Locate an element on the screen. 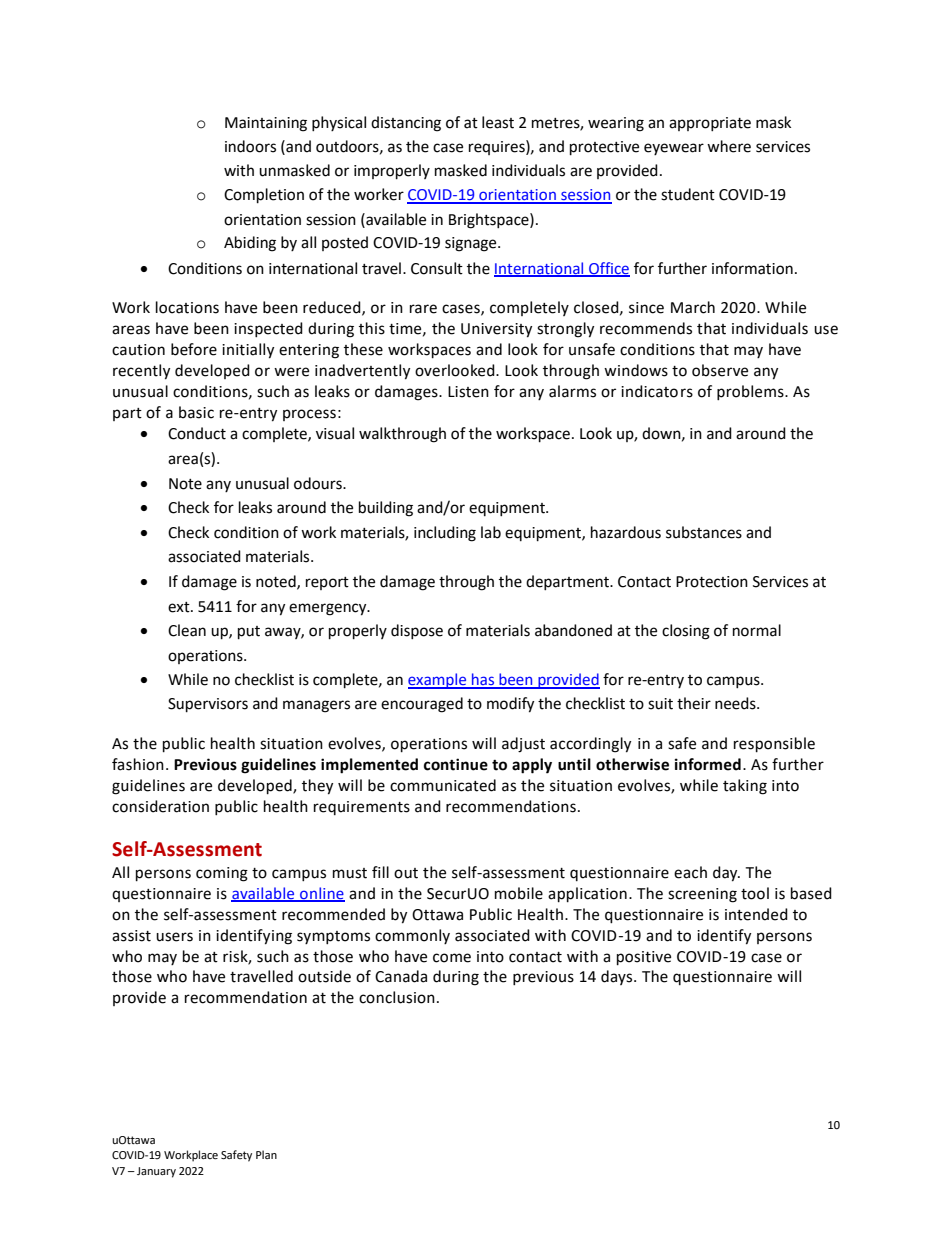 The width and height of the screenshot is (952, 1233). normal is located at coordinates (757, 630).
